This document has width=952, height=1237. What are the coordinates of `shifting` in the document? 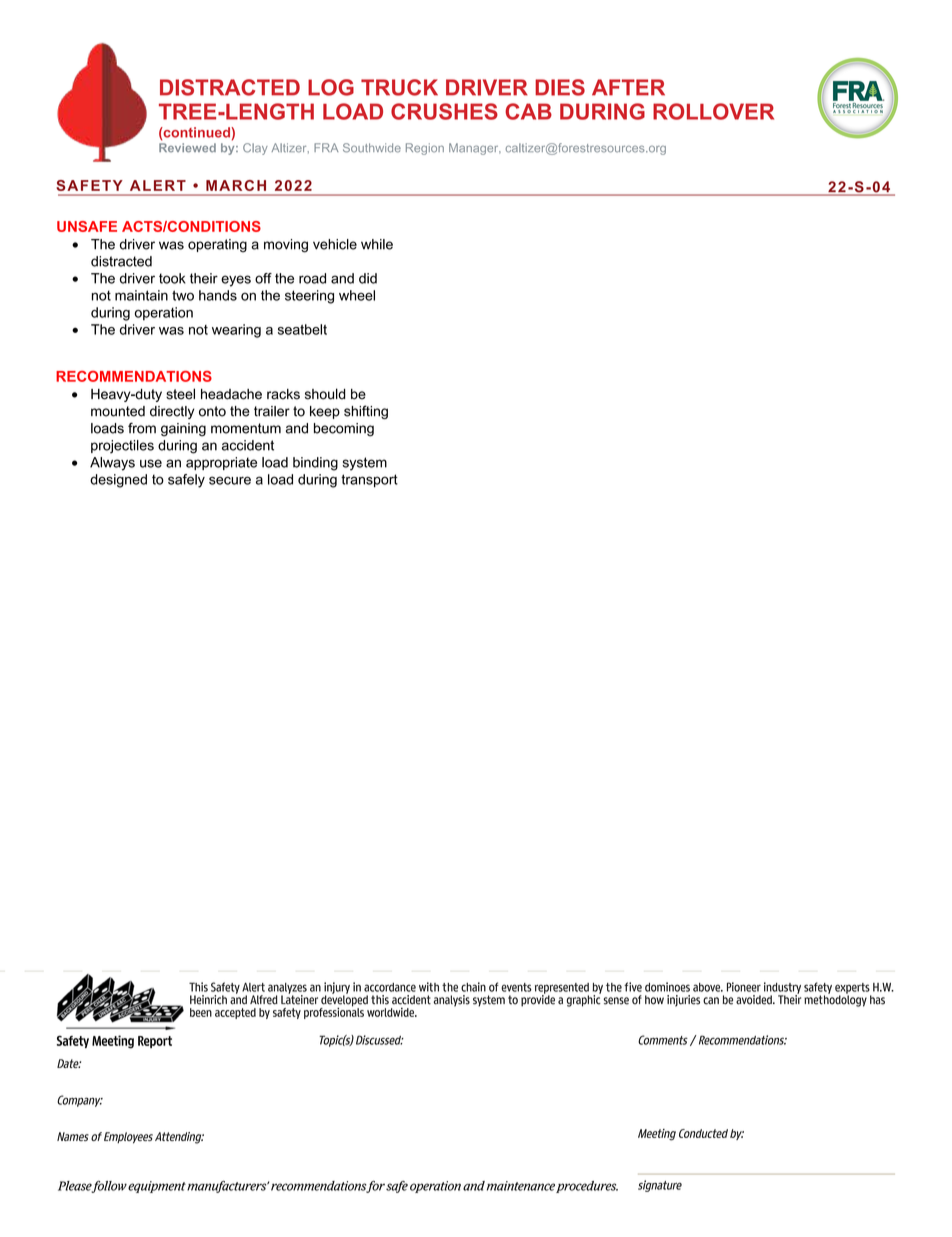 It's located at (366, 412).
